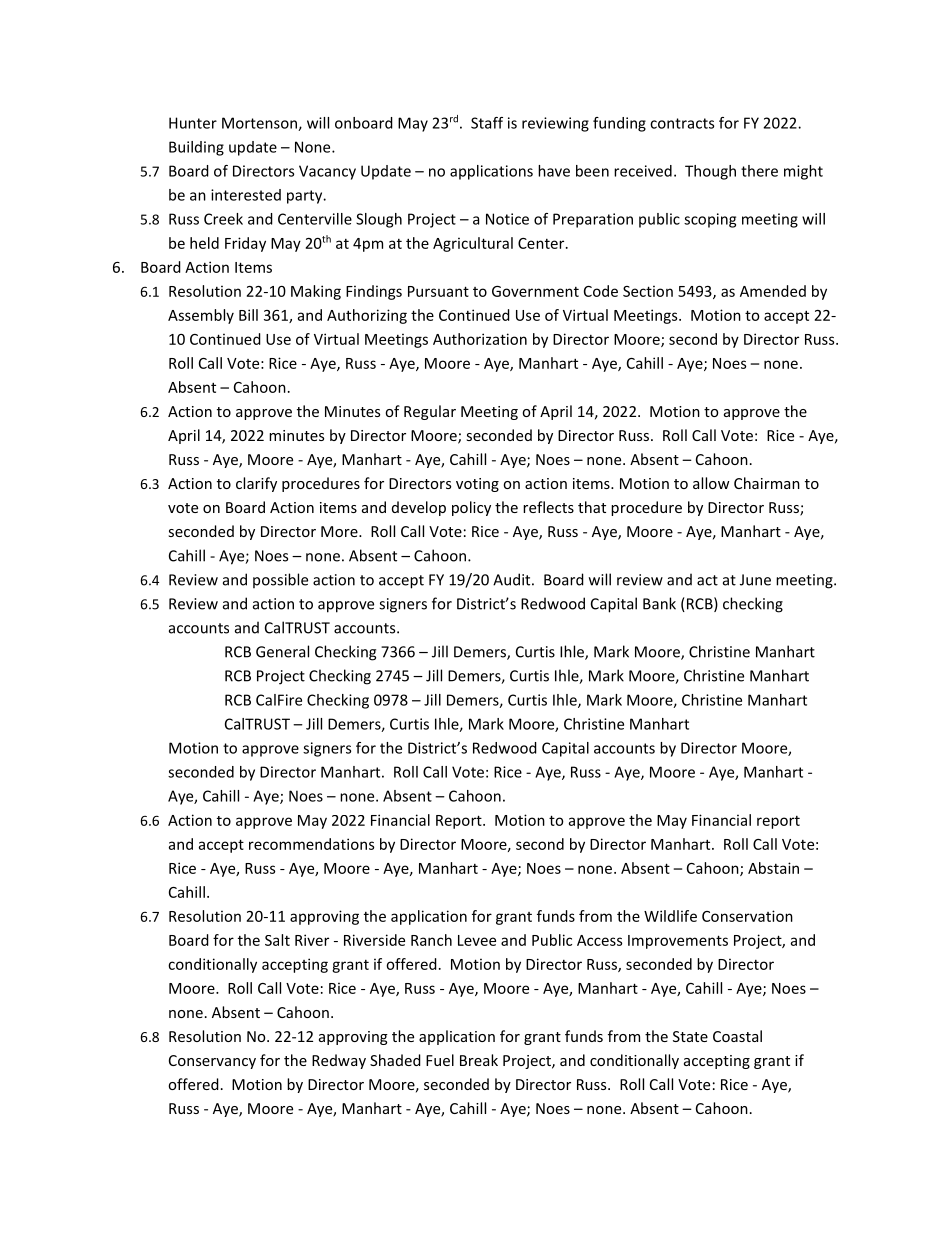  I want to click on allow, so click(711, 483).
